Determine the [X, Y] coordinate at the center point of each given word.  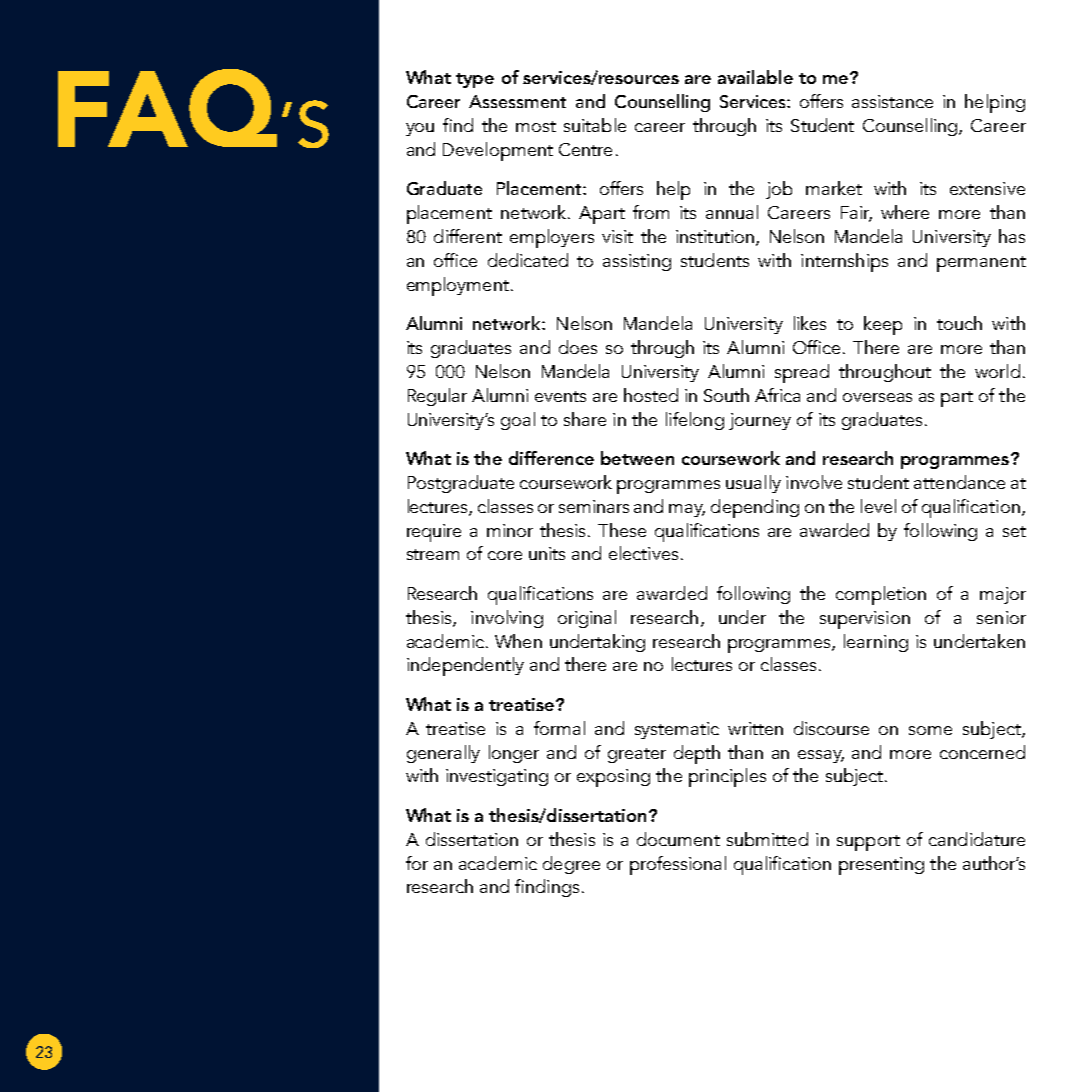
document [678, 839]
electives [643, 553]
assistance [892, 101]
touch [959, 323]
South [726, 395]
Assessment [517, 101]
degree [571, 865]
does [578, 347]
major [1003, 595]
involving [507, 619]
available [755, 77]
